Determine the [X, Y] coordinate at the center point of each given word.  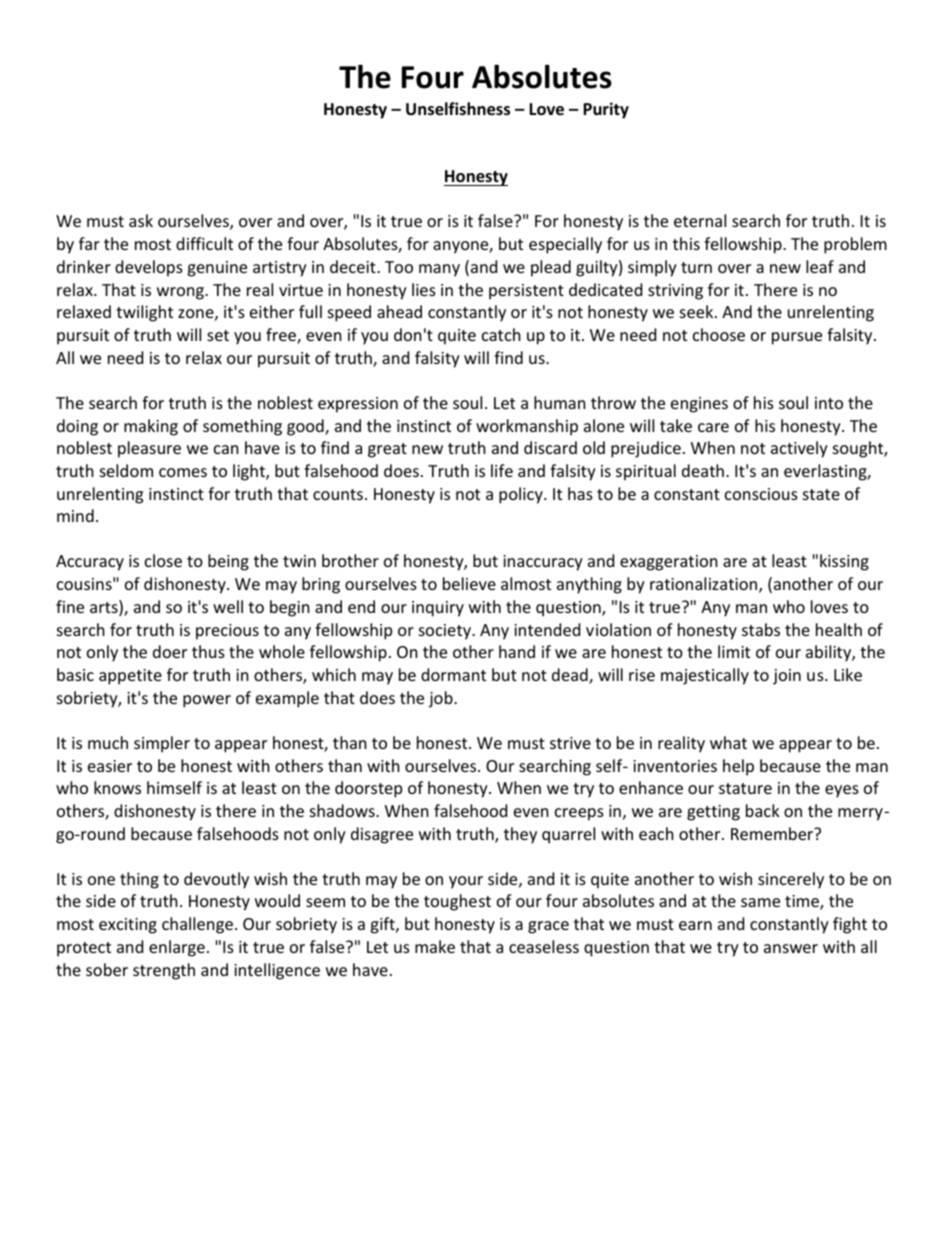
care [713, 427]
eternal [700, 220]
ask [141, 220]
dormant [453, 674]
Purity [606, 110]
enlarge [177, 948]
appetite [130, 677]
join [787, 677]
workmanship [527, 427]
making [151, 427]
